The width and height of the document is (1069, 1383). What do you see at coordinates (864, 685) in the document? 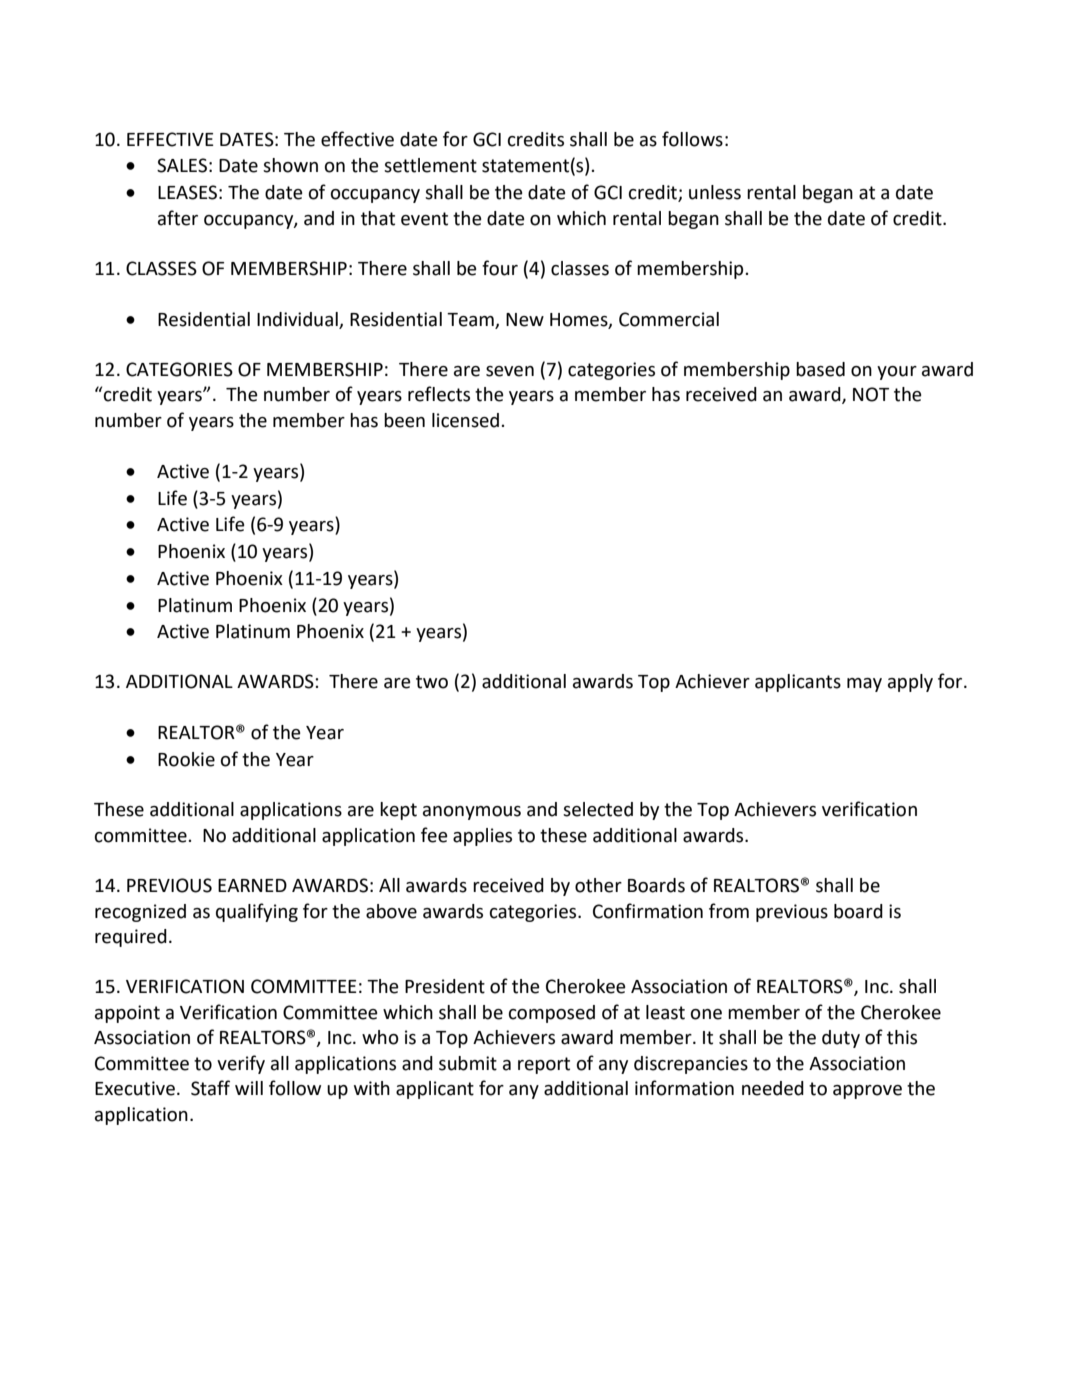
I see `may` at bounding box center [864, 685].
